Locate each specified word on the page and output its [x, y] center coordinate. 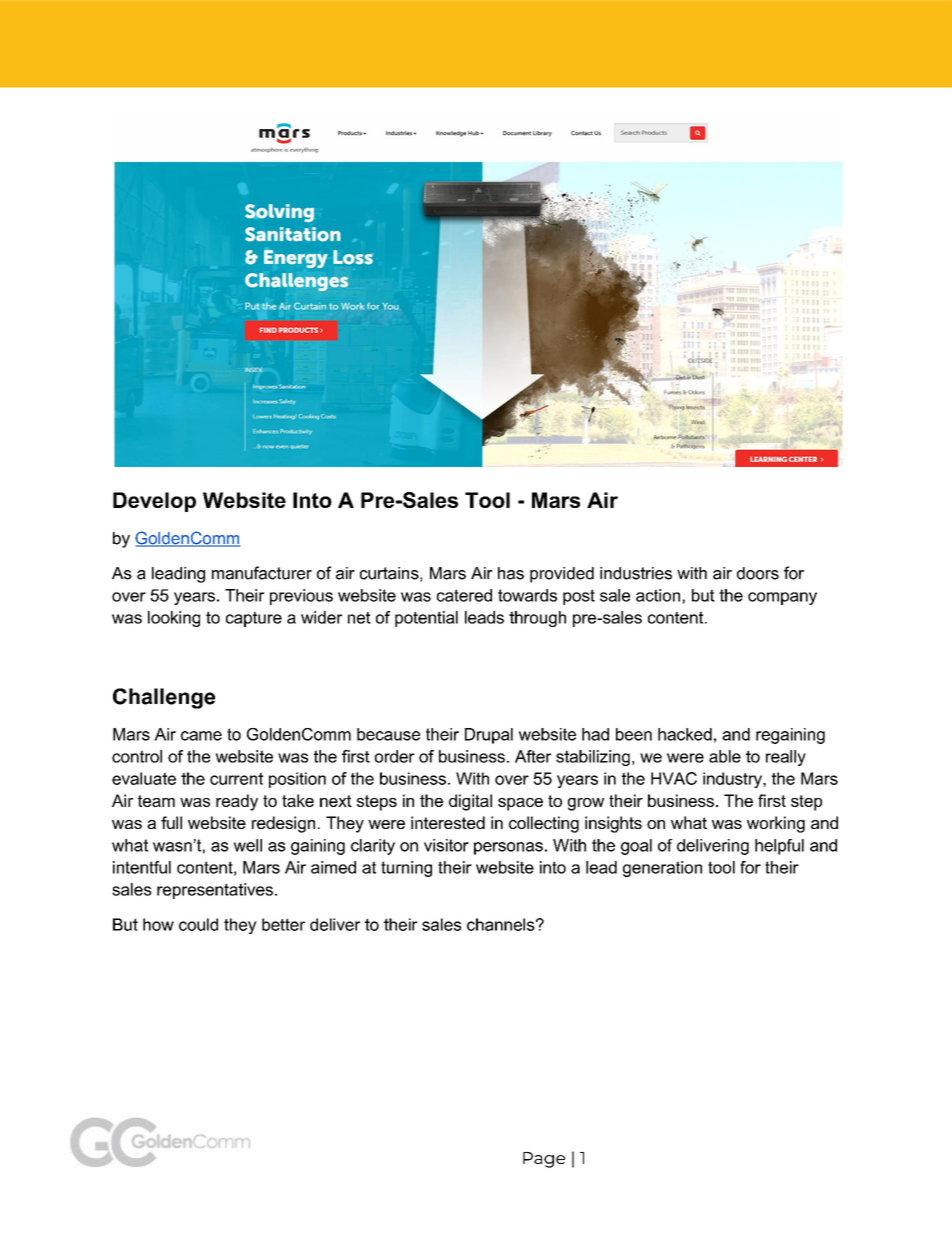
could [198, 924]
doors [758, 573]
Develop [154, 502]
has [511, 573]
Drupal [489, 736]
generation [662, 869]
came [201, 736]
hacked [685, 734]
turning [406, 869]
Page [544, 1160]
